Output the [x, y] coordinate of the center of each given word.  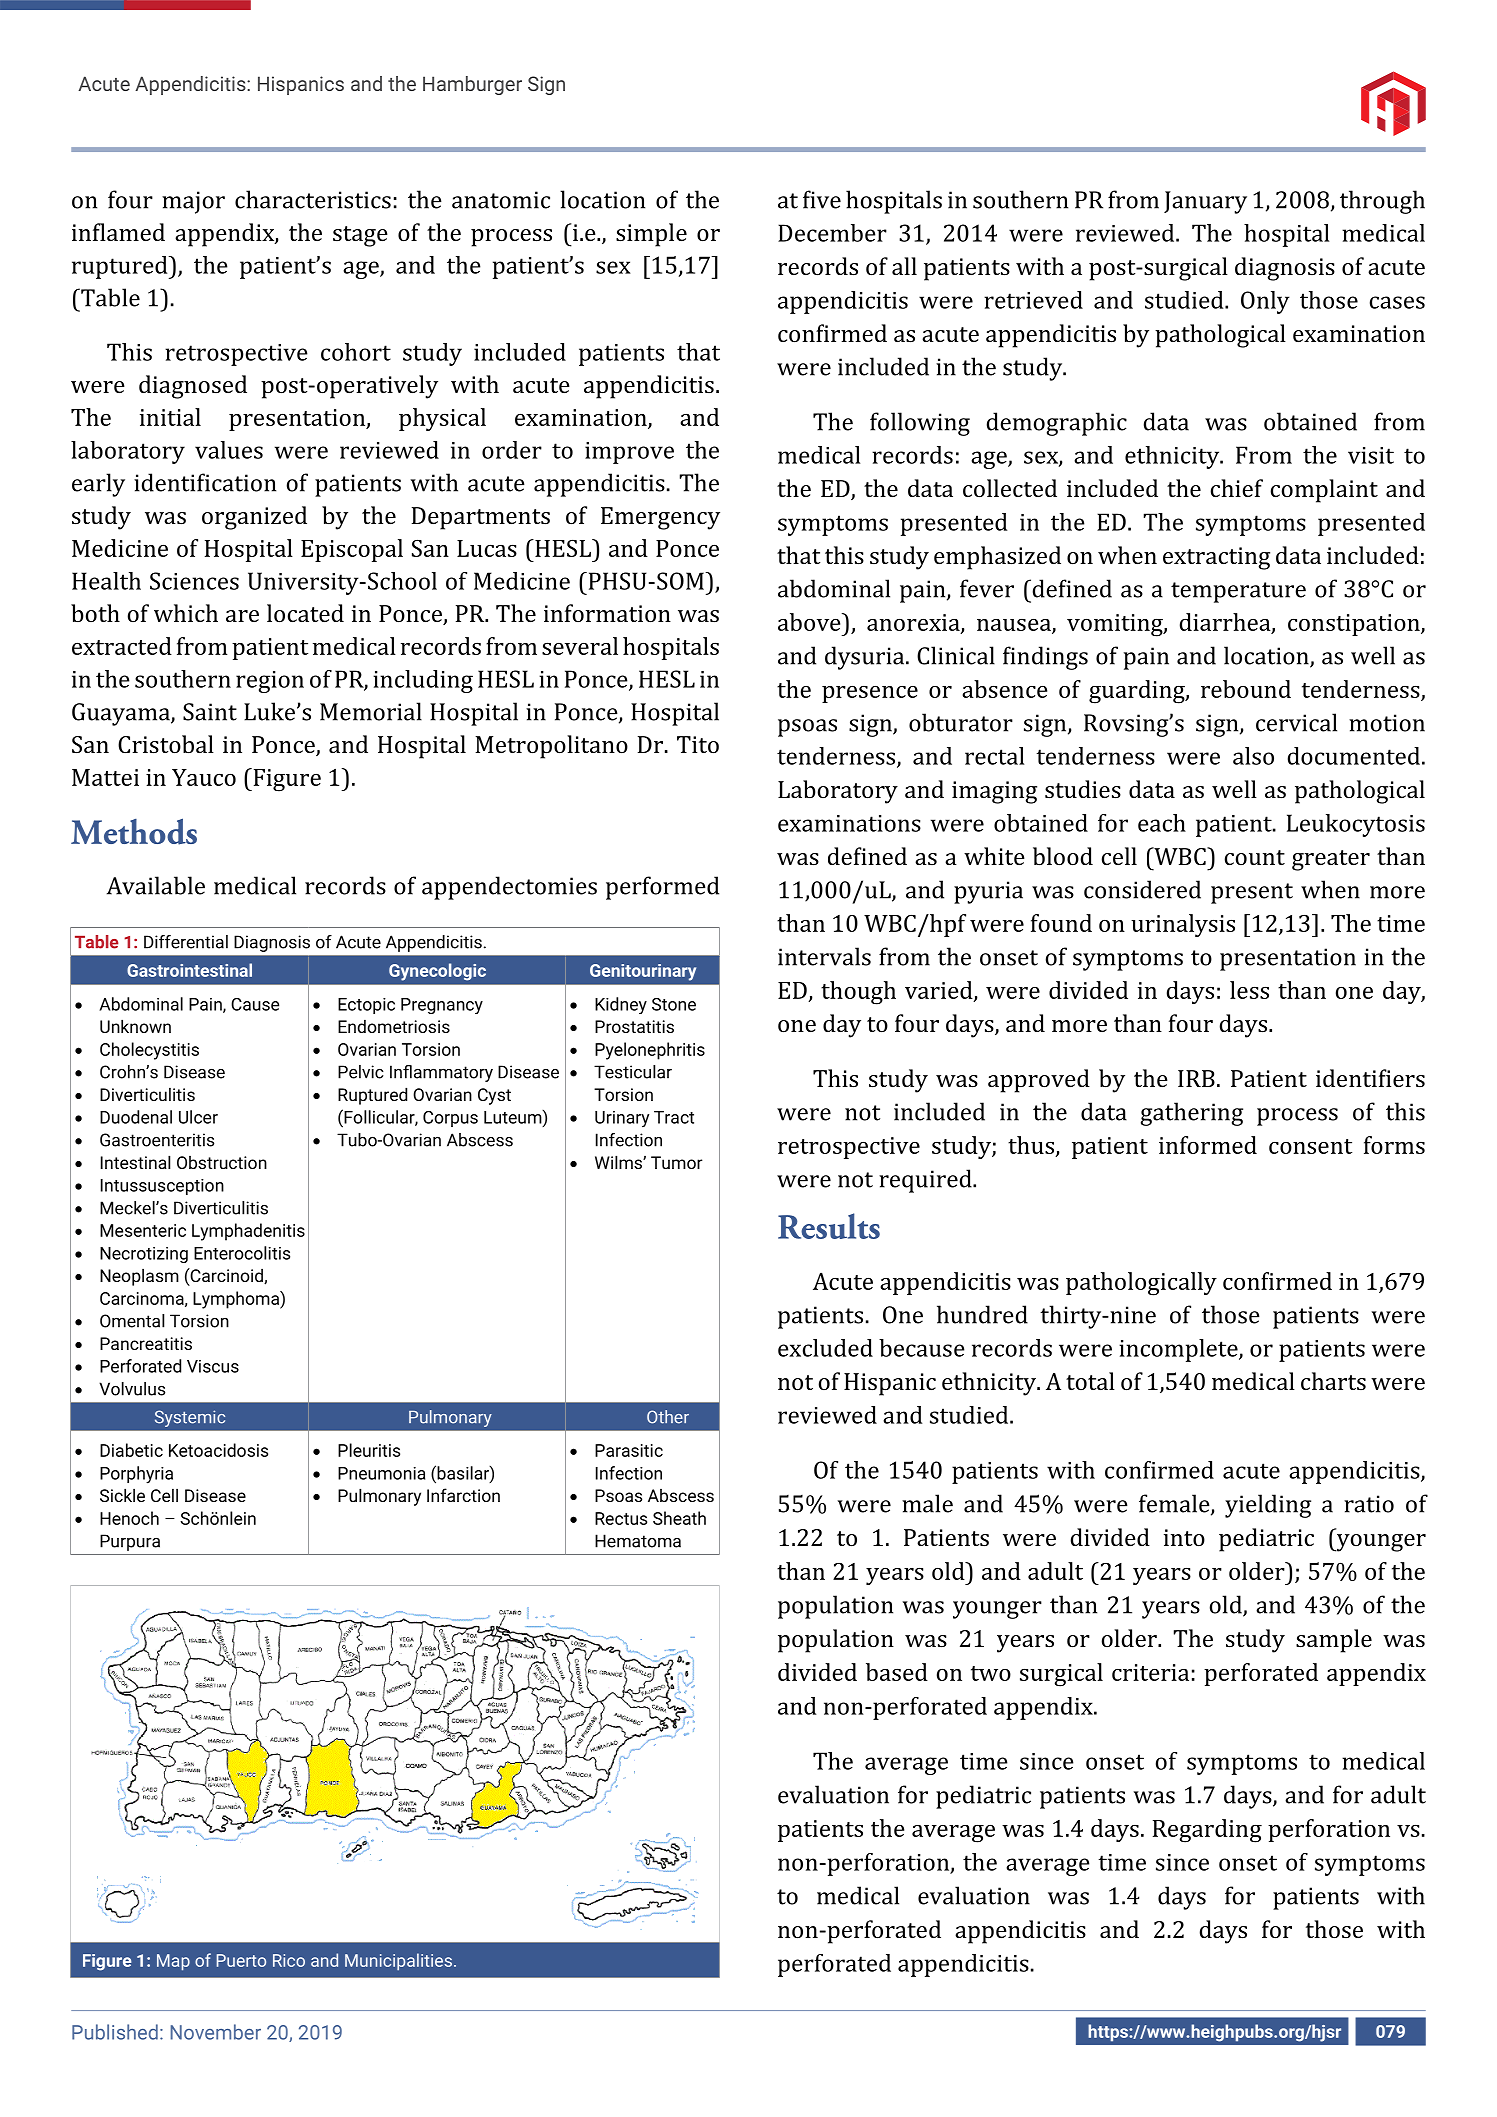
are [242, 616]
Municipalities [398, 1962]
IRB [1196, 1078]
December [832, 233]
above [810, 622]
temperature [1238, 592]
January [1205, 202]
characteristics [313, 199]
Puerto [241, 1960]
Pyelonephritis [650, 1051]
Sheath [679, 1518]
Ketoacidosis [218, 1450]
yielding [1268, 1506]
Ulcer [198, 1117]
